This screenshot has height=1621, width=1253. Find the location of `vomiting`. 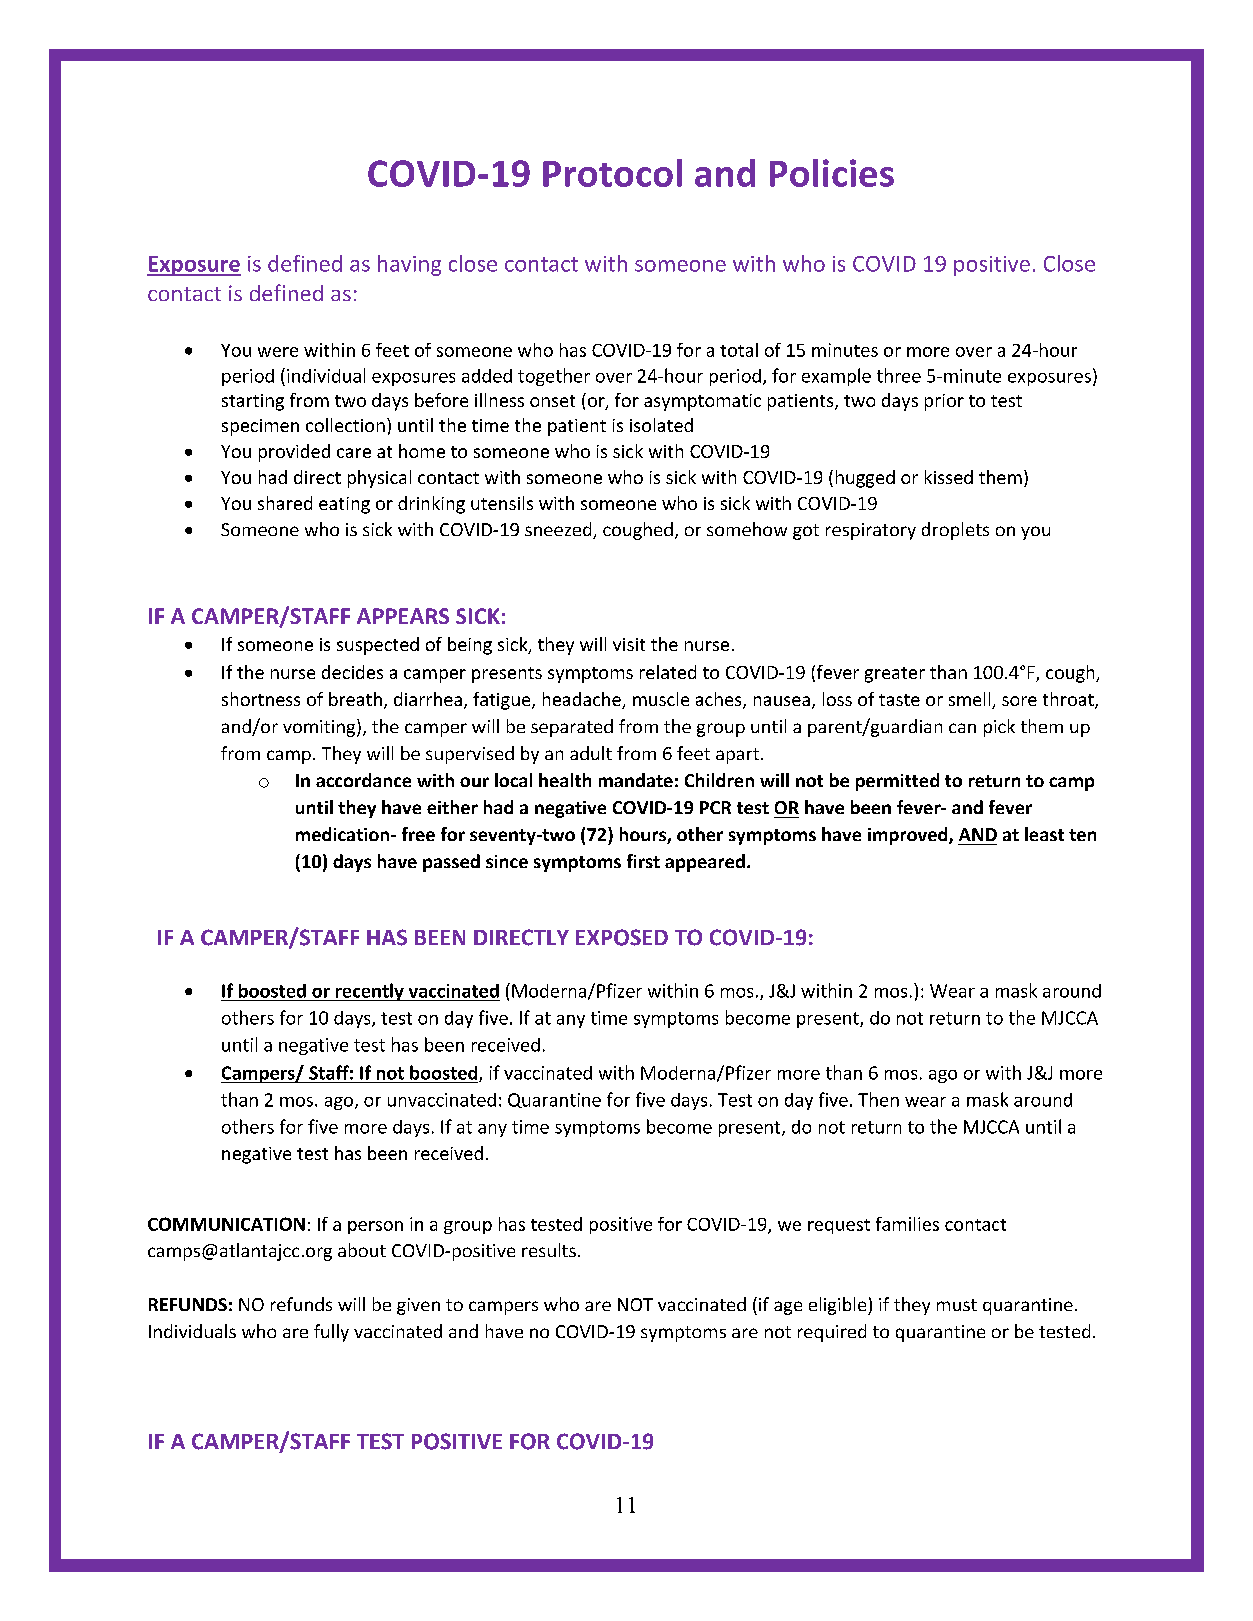

vomiting is located at coordinates (320, 728).
